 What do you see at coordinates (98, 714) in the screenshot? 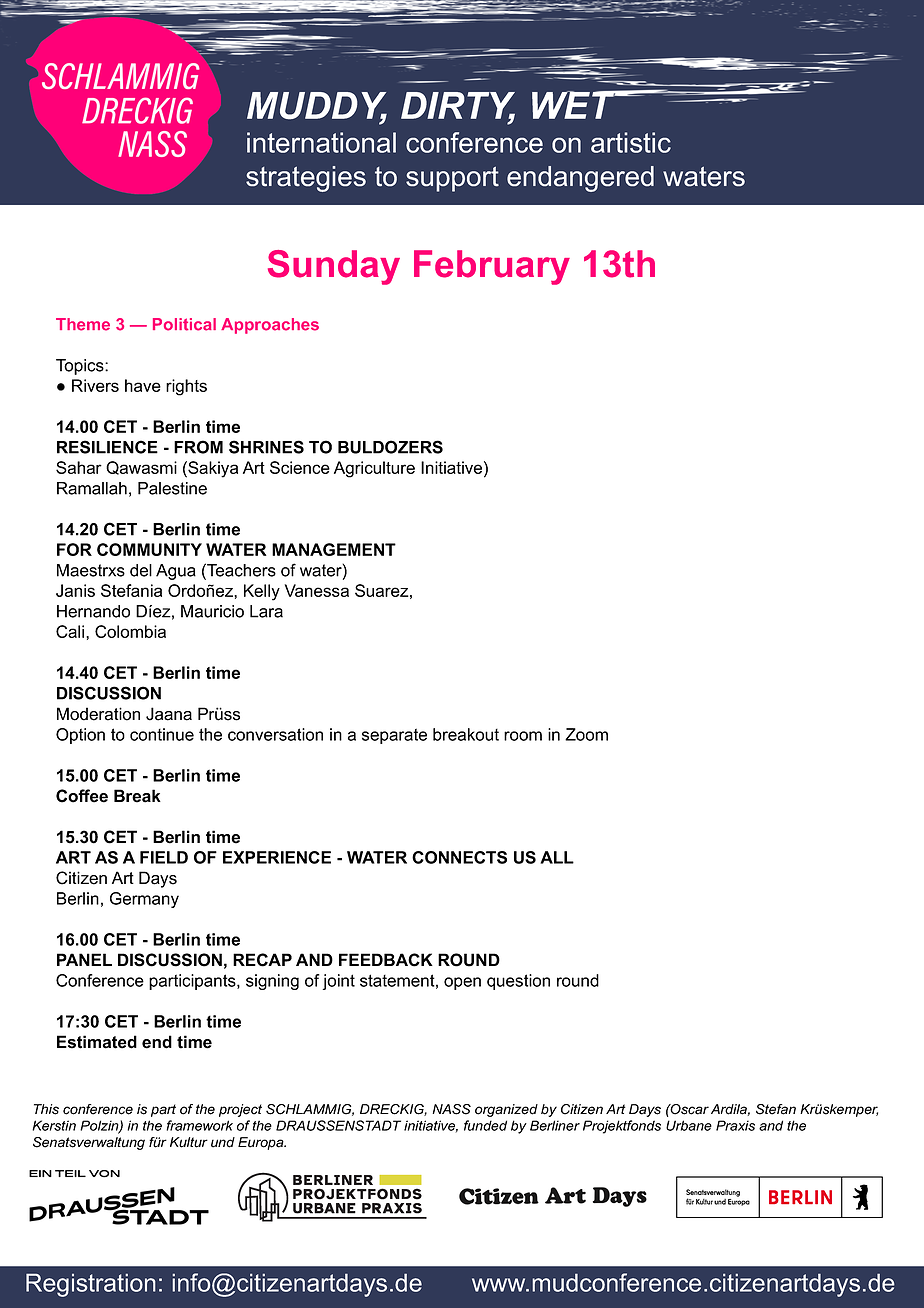
I see `Moderation` at bounding box center [98, 714].
